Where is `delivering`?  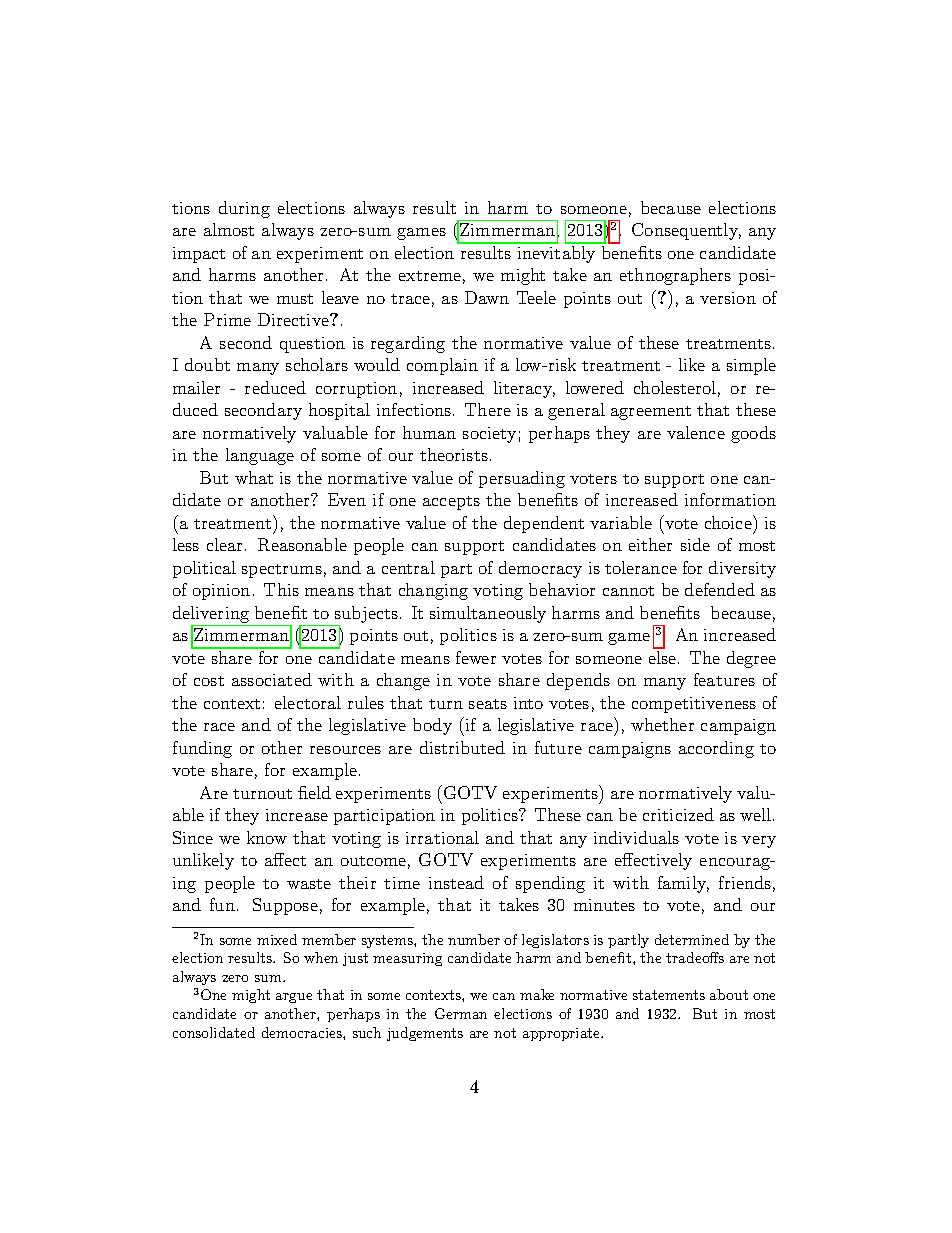 delivering is located at coordinates (212, 616).
